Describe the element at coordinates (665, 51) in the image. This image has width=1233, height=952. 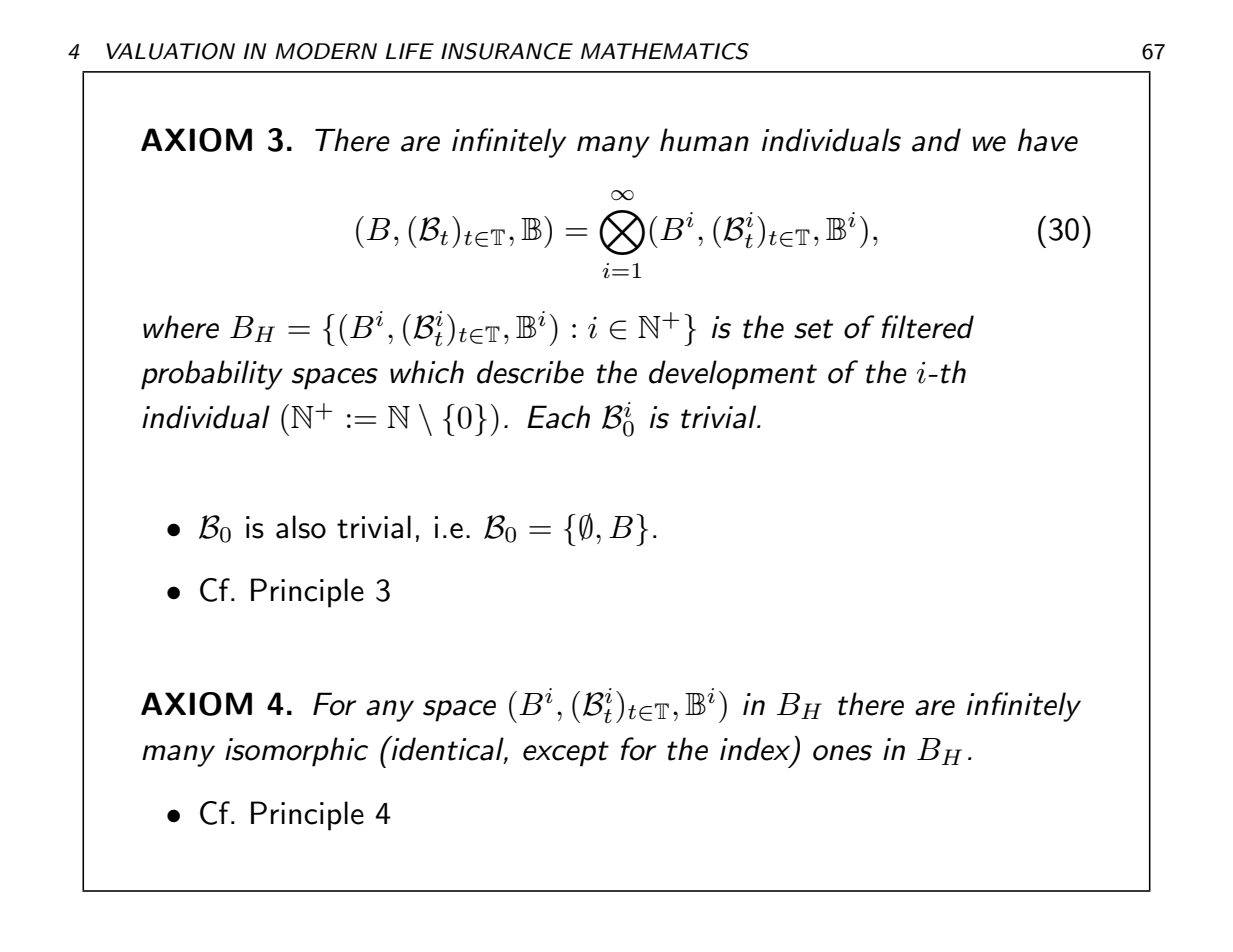
I see `MATHEMATICS` at that location.
